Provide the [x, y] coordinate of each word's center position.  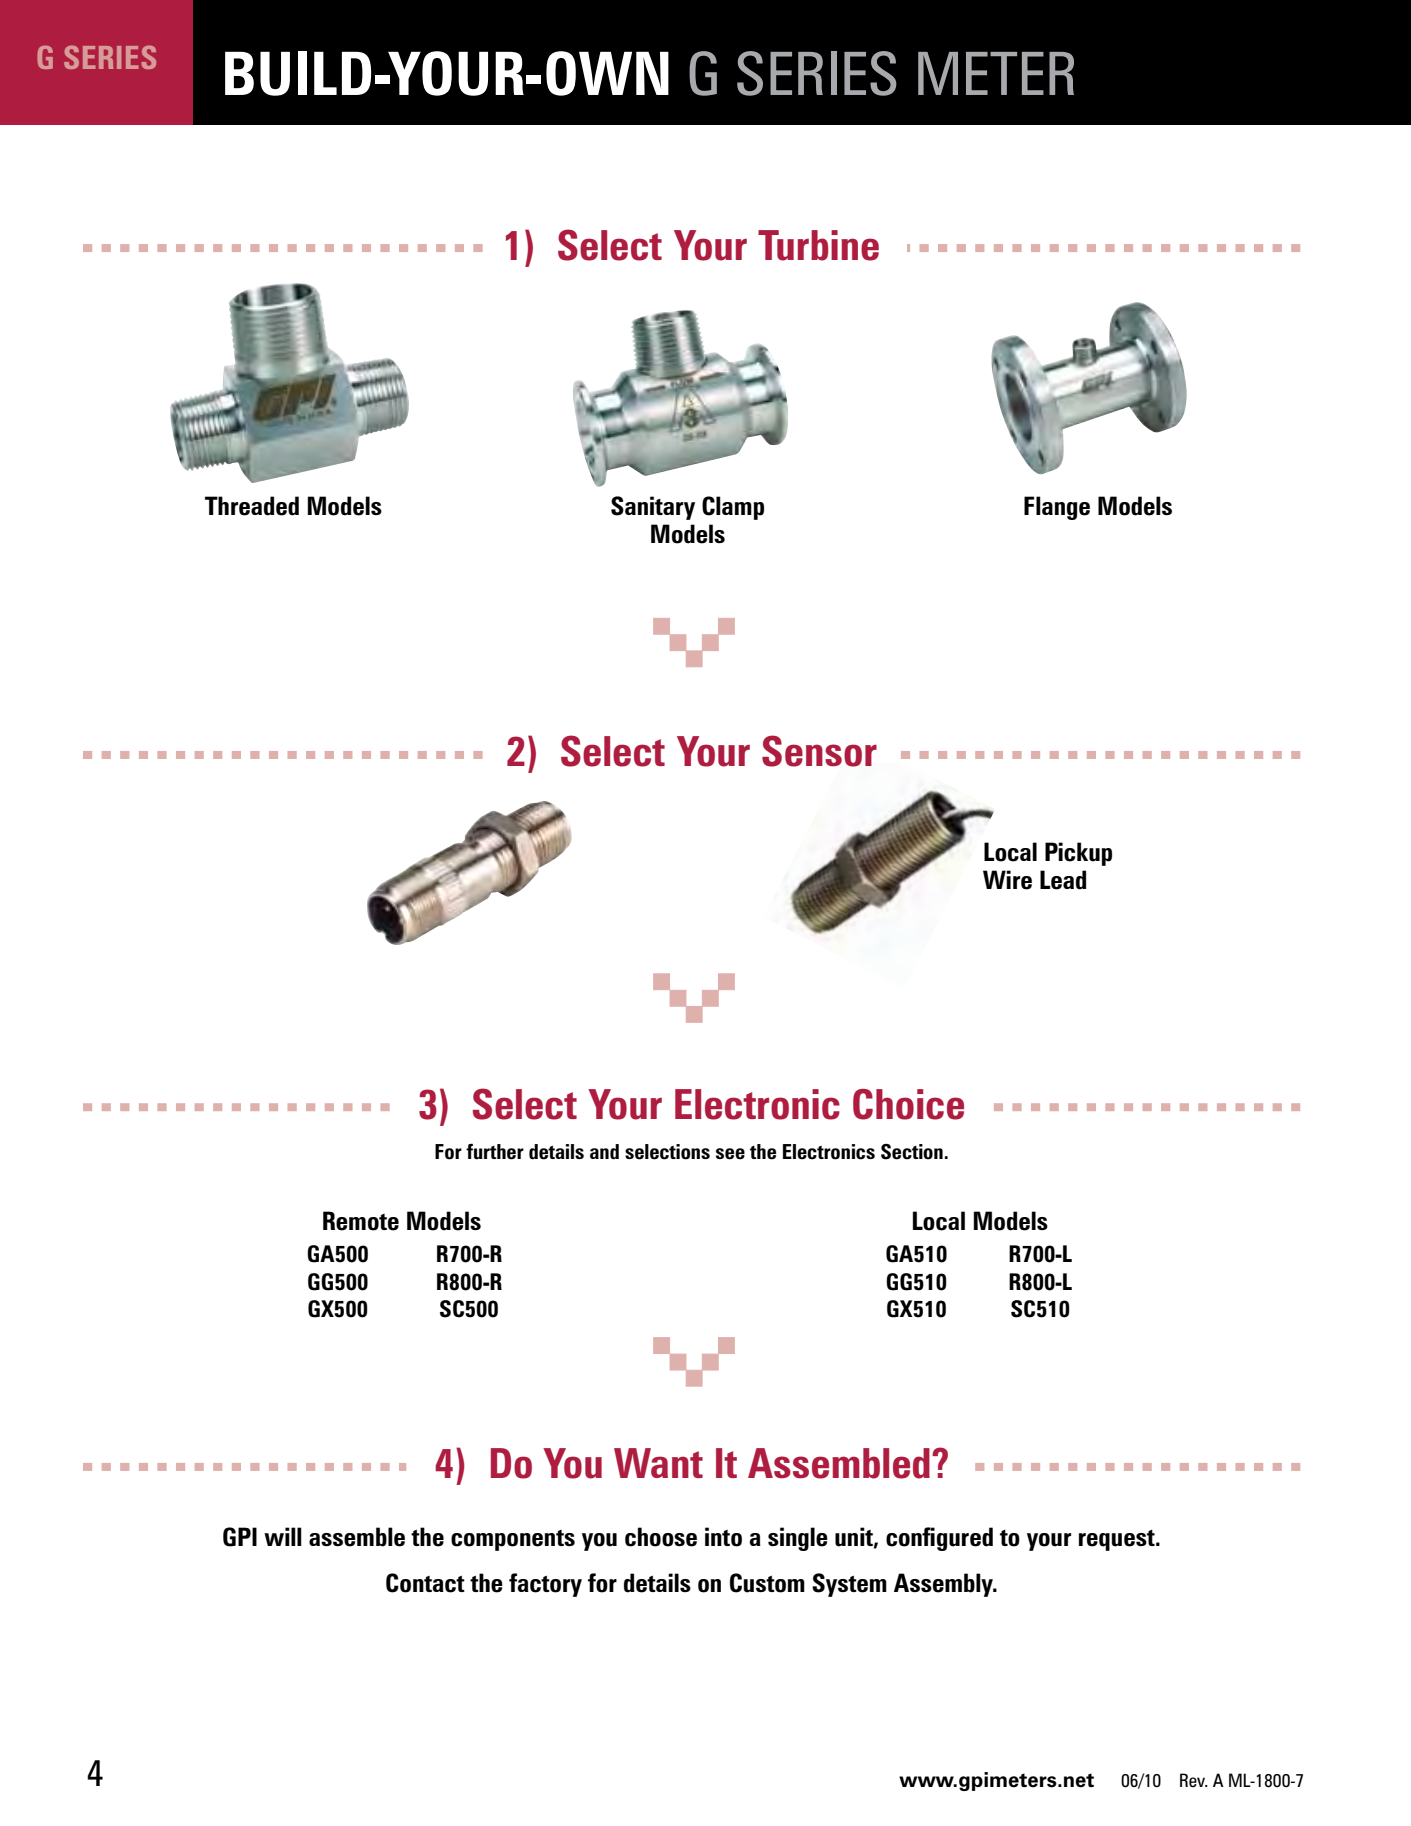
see [730, 1154]
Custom [767, 1583]
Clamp [733, 508]
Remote [361, 1221]
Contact [425, 1583]
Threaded [252, 506]
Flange [1057, 508]
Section [912, 1152]
